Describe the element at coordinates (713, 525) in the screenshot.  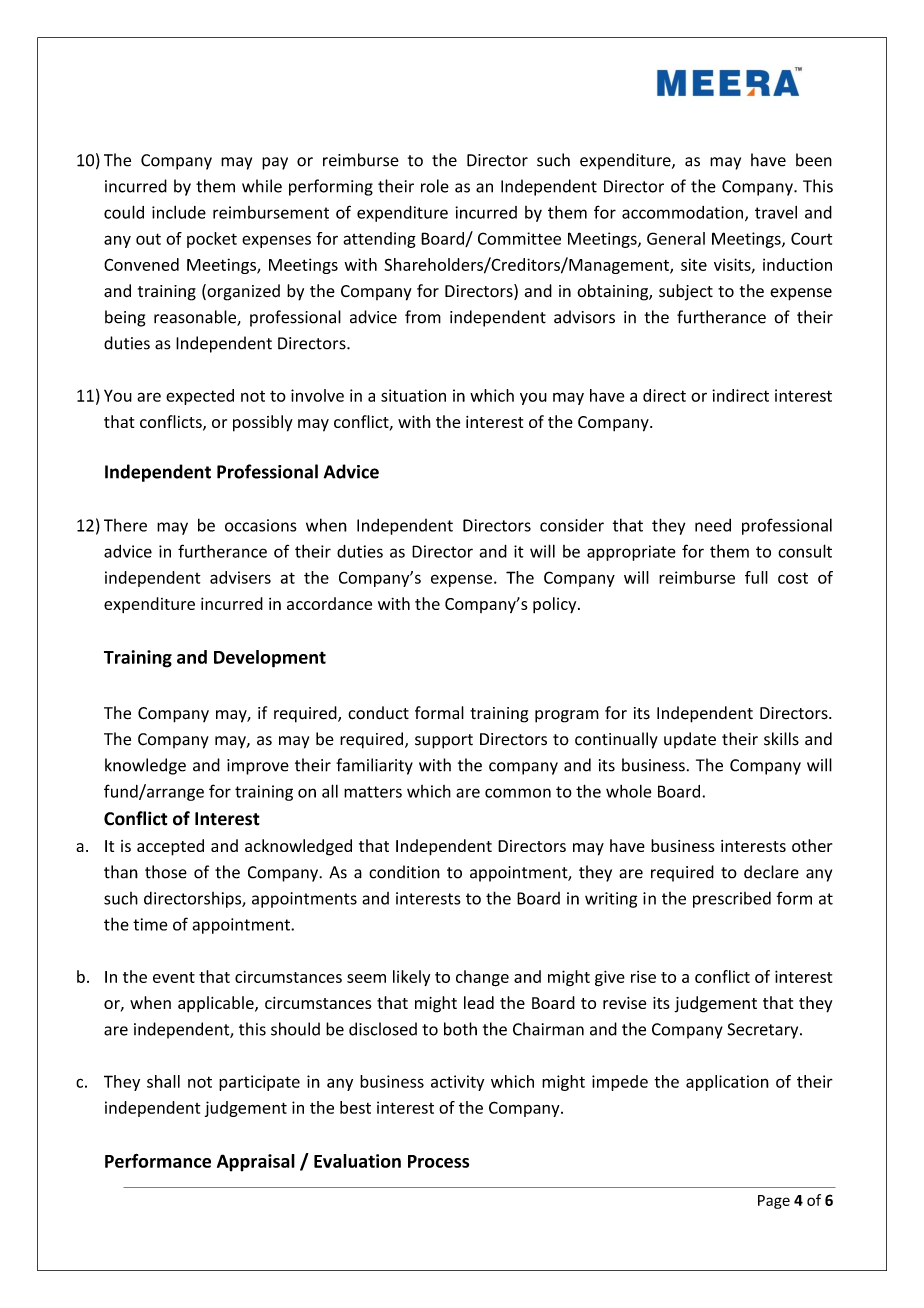
I see `need` at that location.
